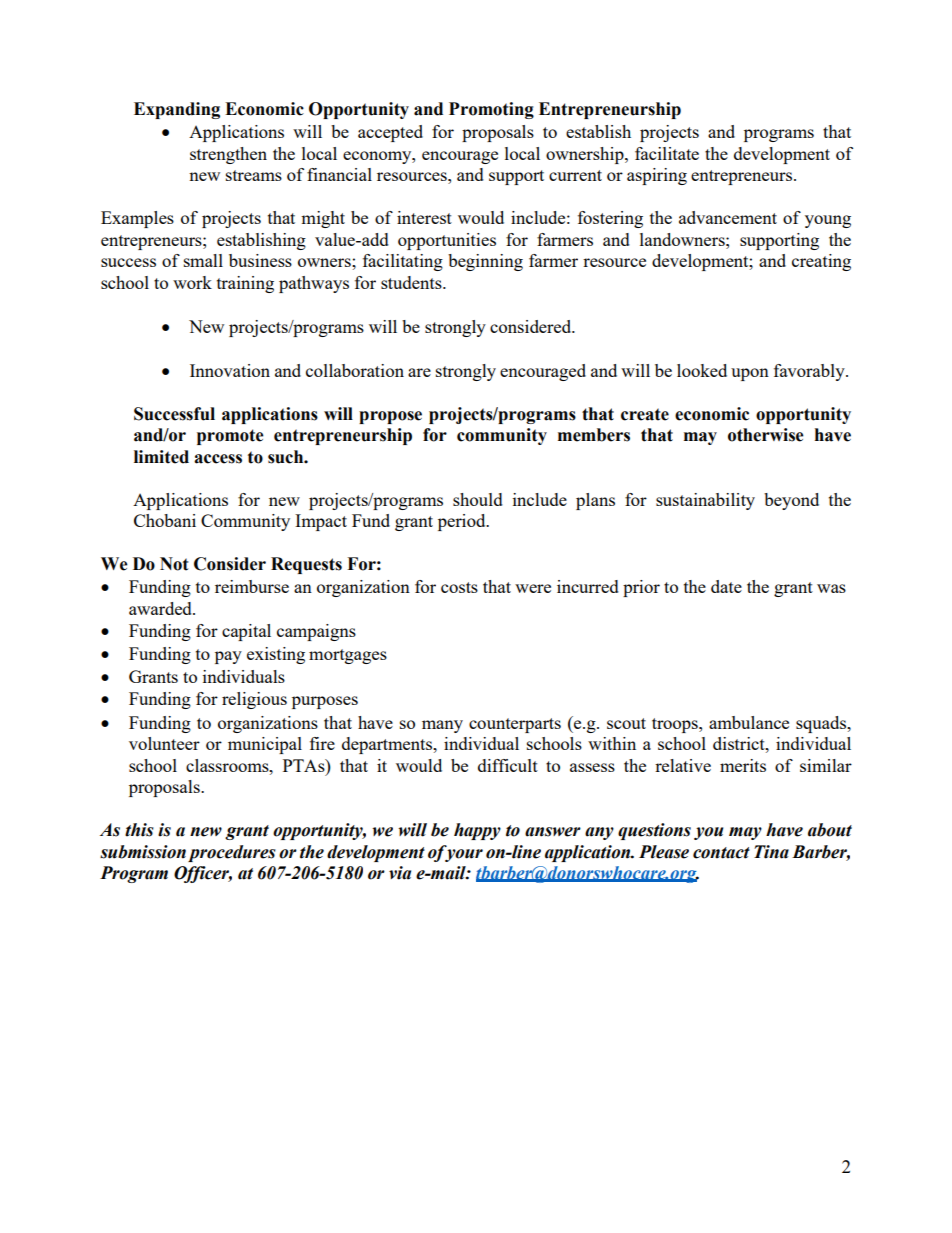  What do you see at coordinates (228, 155) in the document?
I see `strengthen` at bounding box center [228, 155].
